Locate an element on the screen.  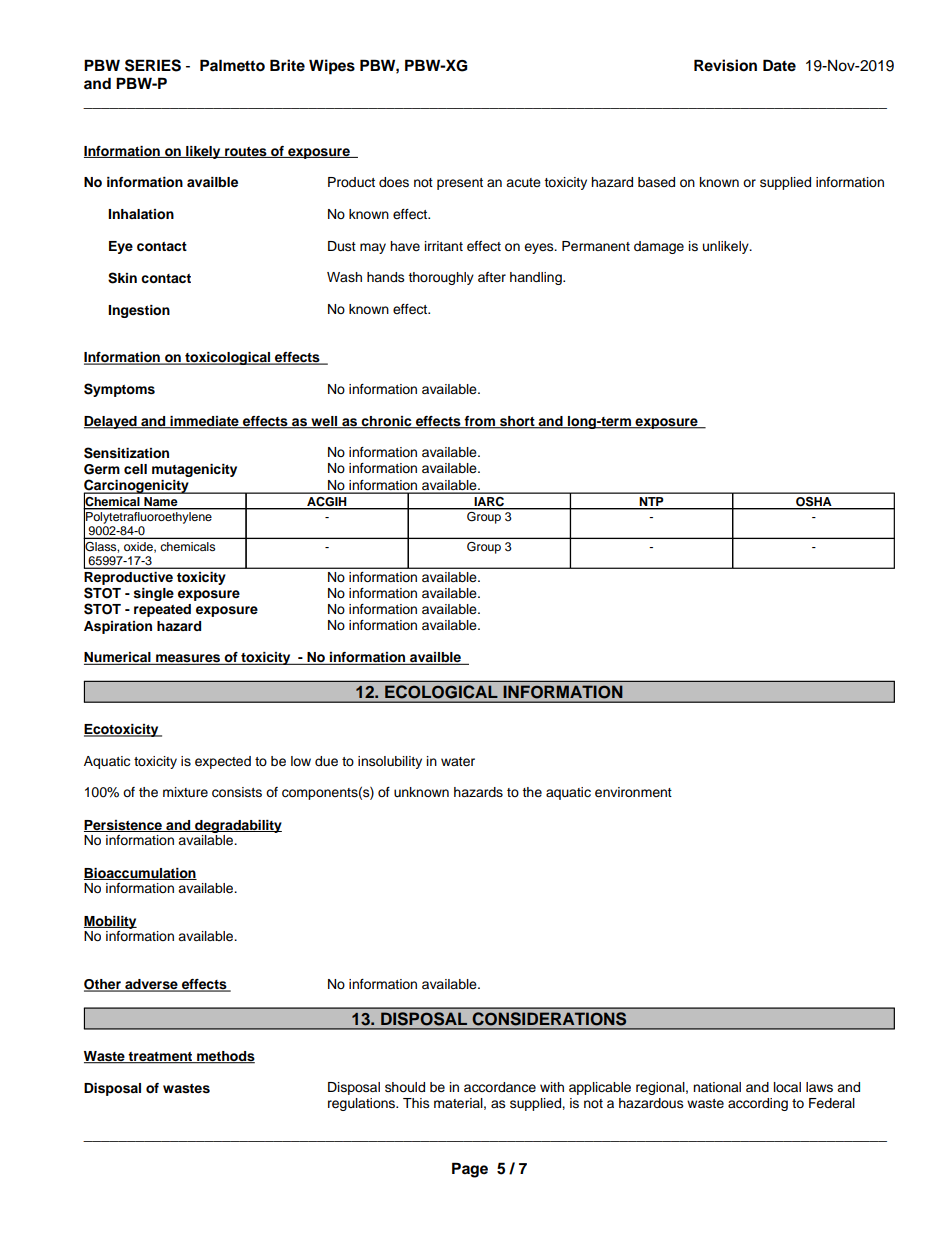
from is located at coordinates (479, 422).
